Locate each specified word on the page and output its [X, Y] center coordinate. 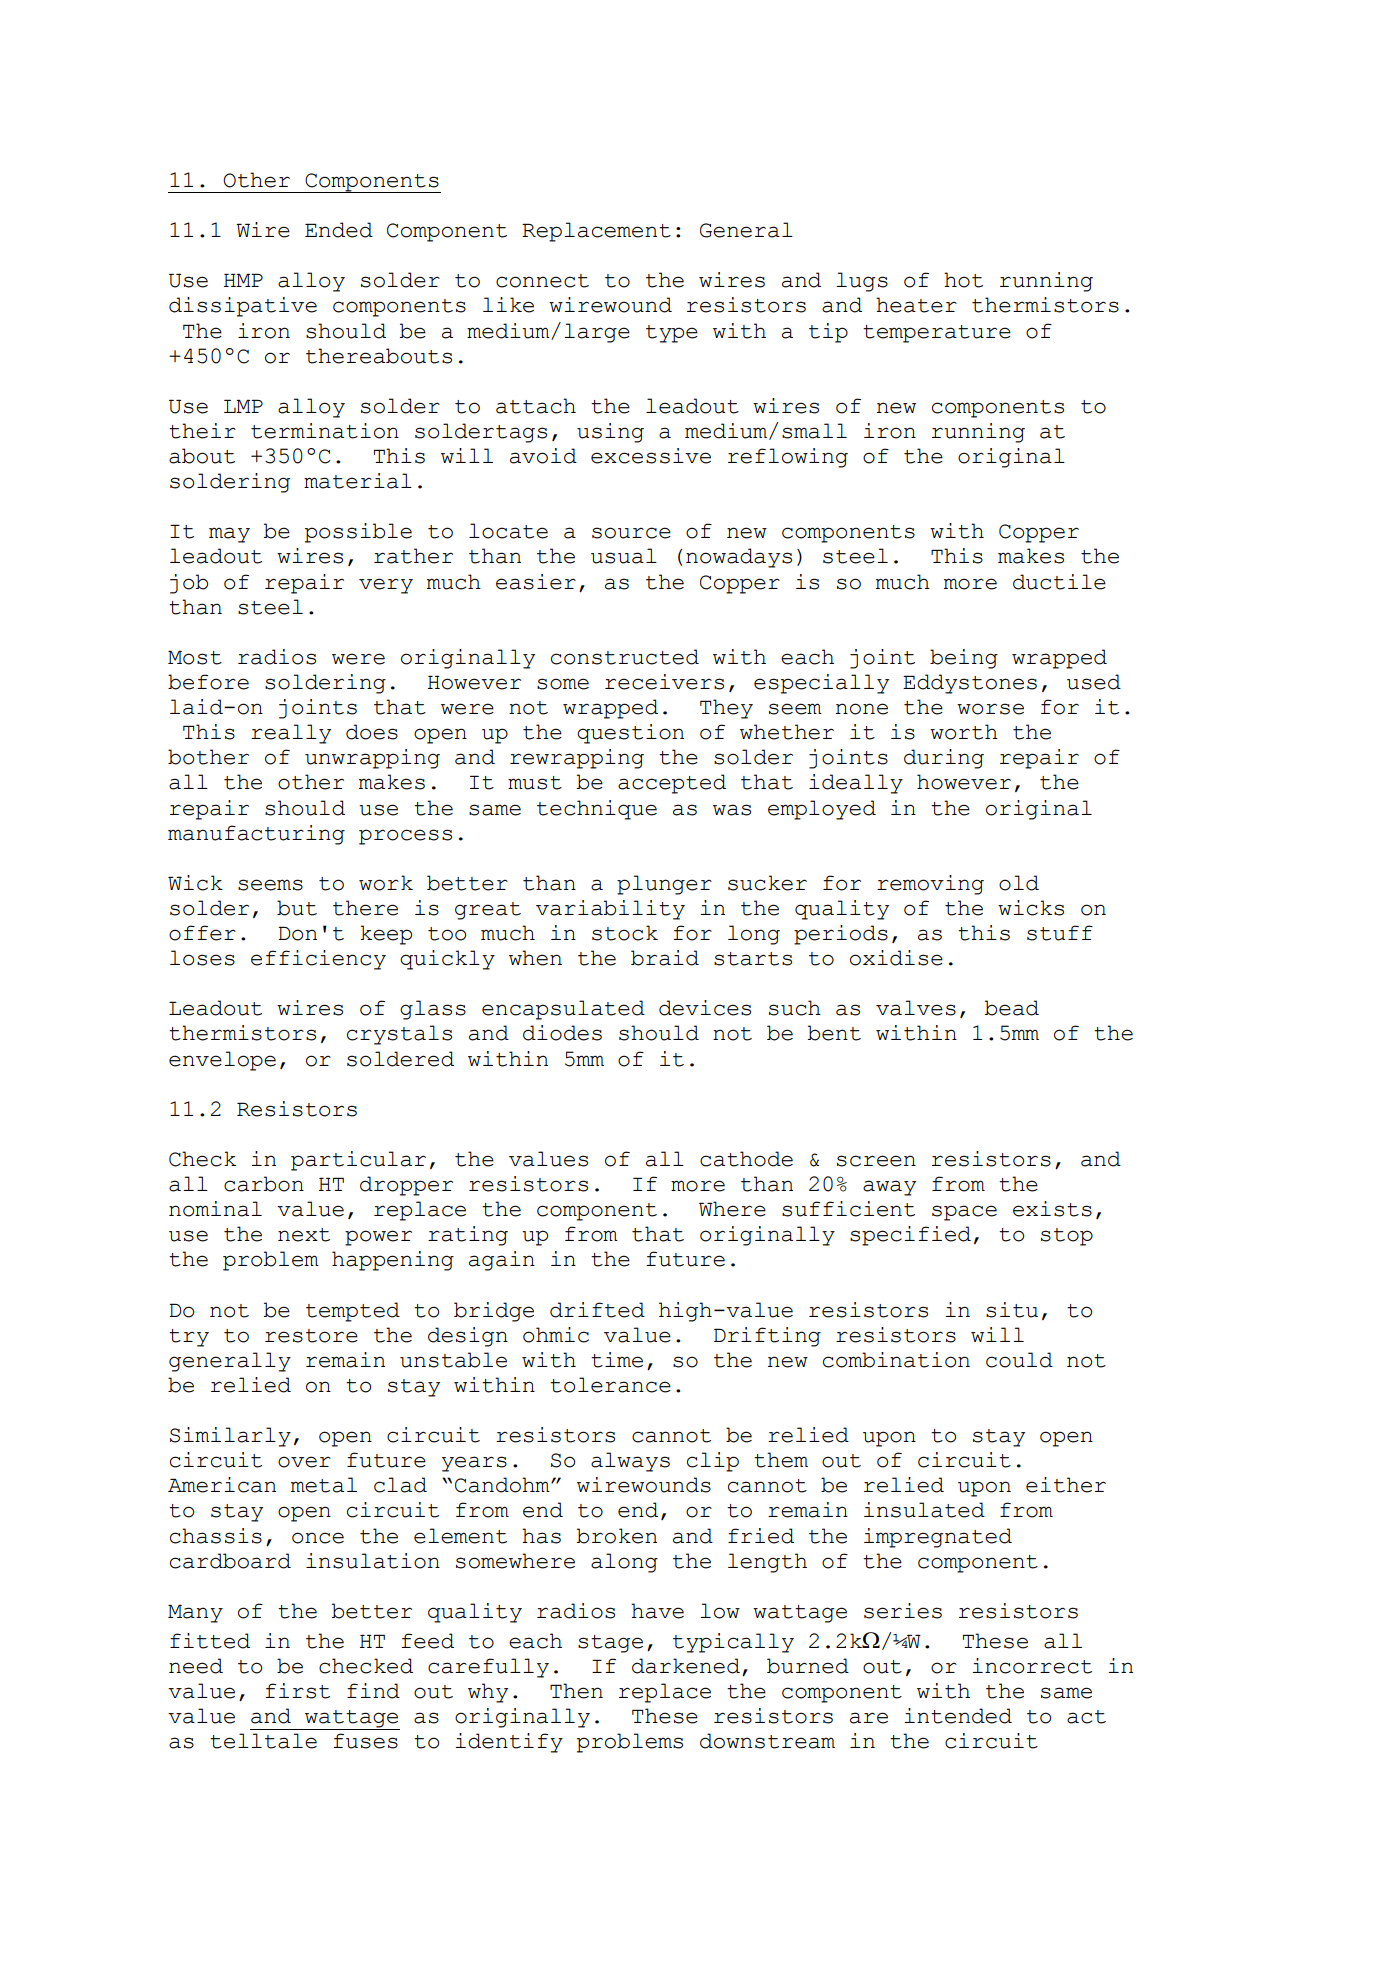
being [964, 659]
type [672, 334]
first [297, 1691]
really [291, 734]
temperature [937, 334]
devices [705, 1008]
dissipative [243, 307]
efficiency [318, 960]
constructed [625, 657]
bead [1012, 1008]
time [617, 1360]
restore [311, 1336]
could [1019, 1360]
